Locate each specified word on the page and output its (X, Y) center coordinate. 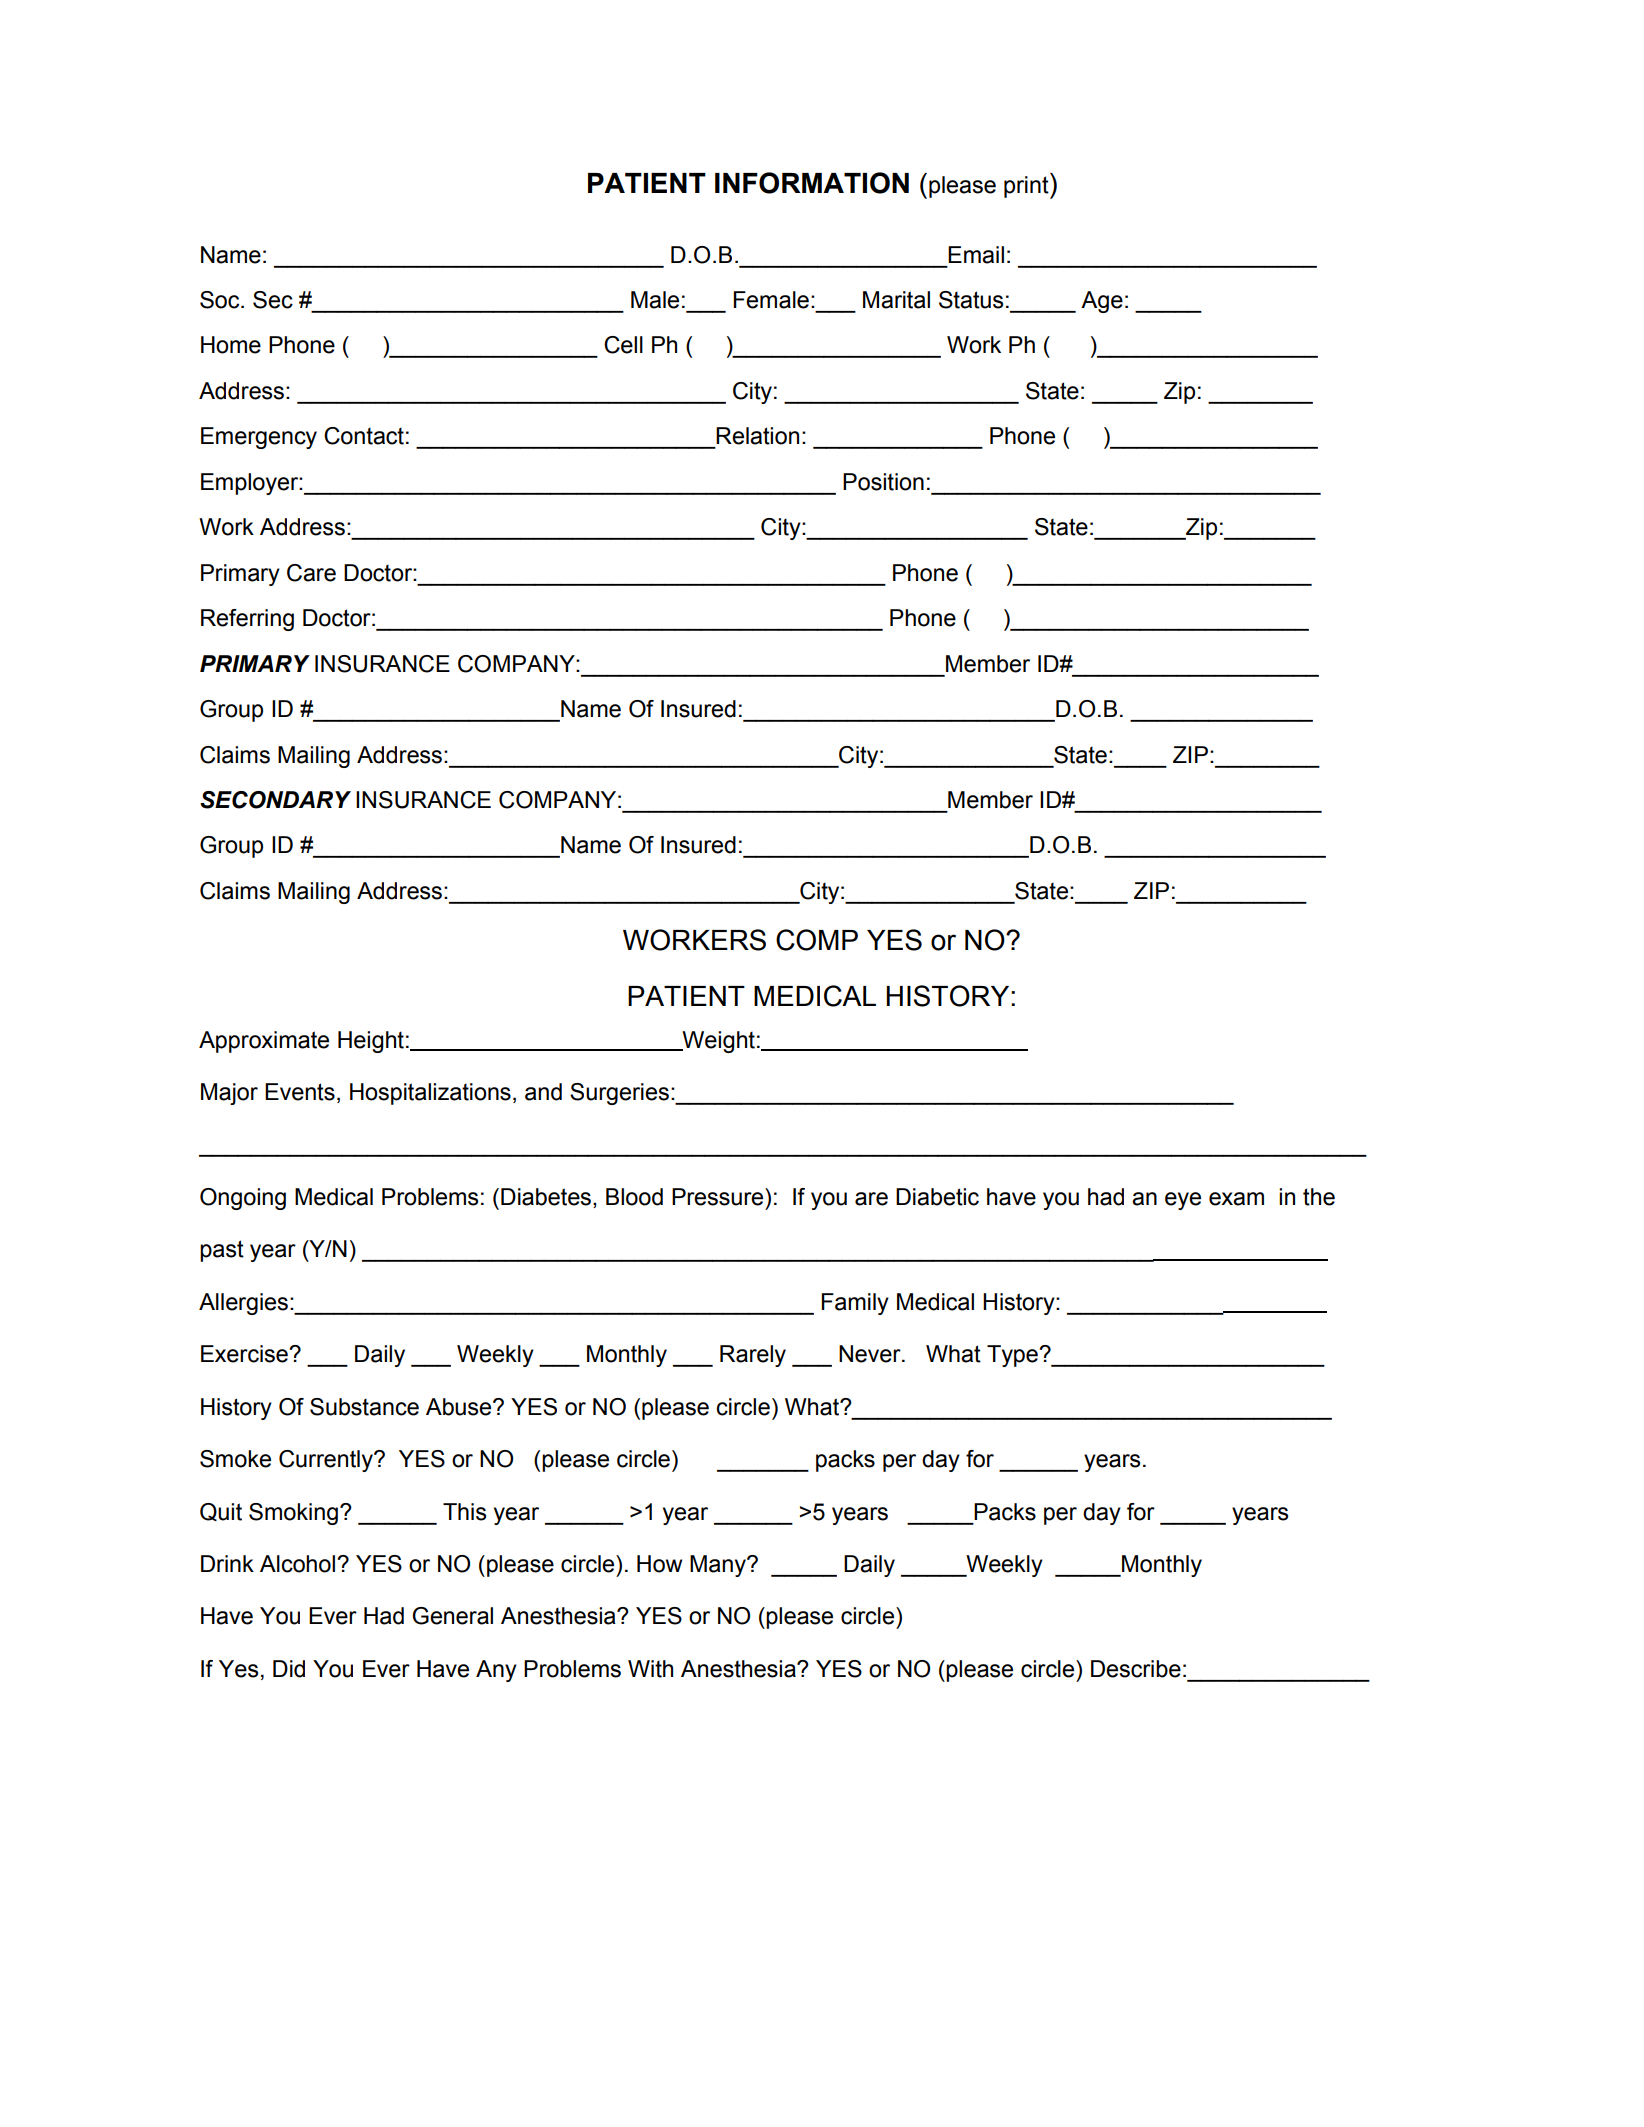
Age (1102, 302)
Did (289, 1669)
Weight (717, 1042)
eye (1183, 1201)
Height (371, 1042)
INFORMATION (812, 183)
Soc (221, 300)
